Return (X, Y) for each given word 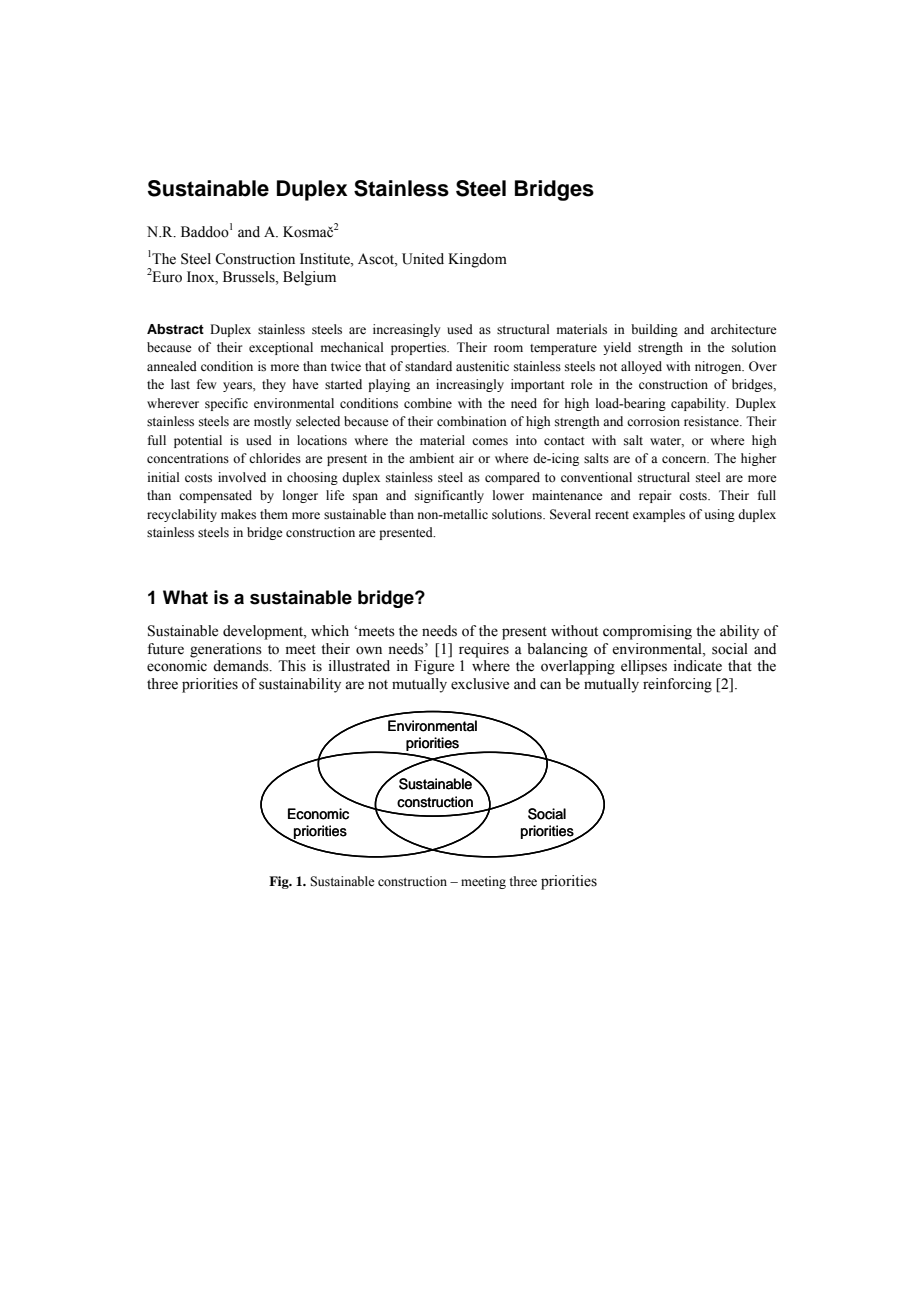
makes (238, 514)
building (654, 330)
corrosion (653, 421)
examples (659, 515)
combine (428, 403)
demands (242, 666)
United (423, 259)
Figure (434, 667)
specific (226, 404)
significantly (449, 496)
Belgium (309, 278)
